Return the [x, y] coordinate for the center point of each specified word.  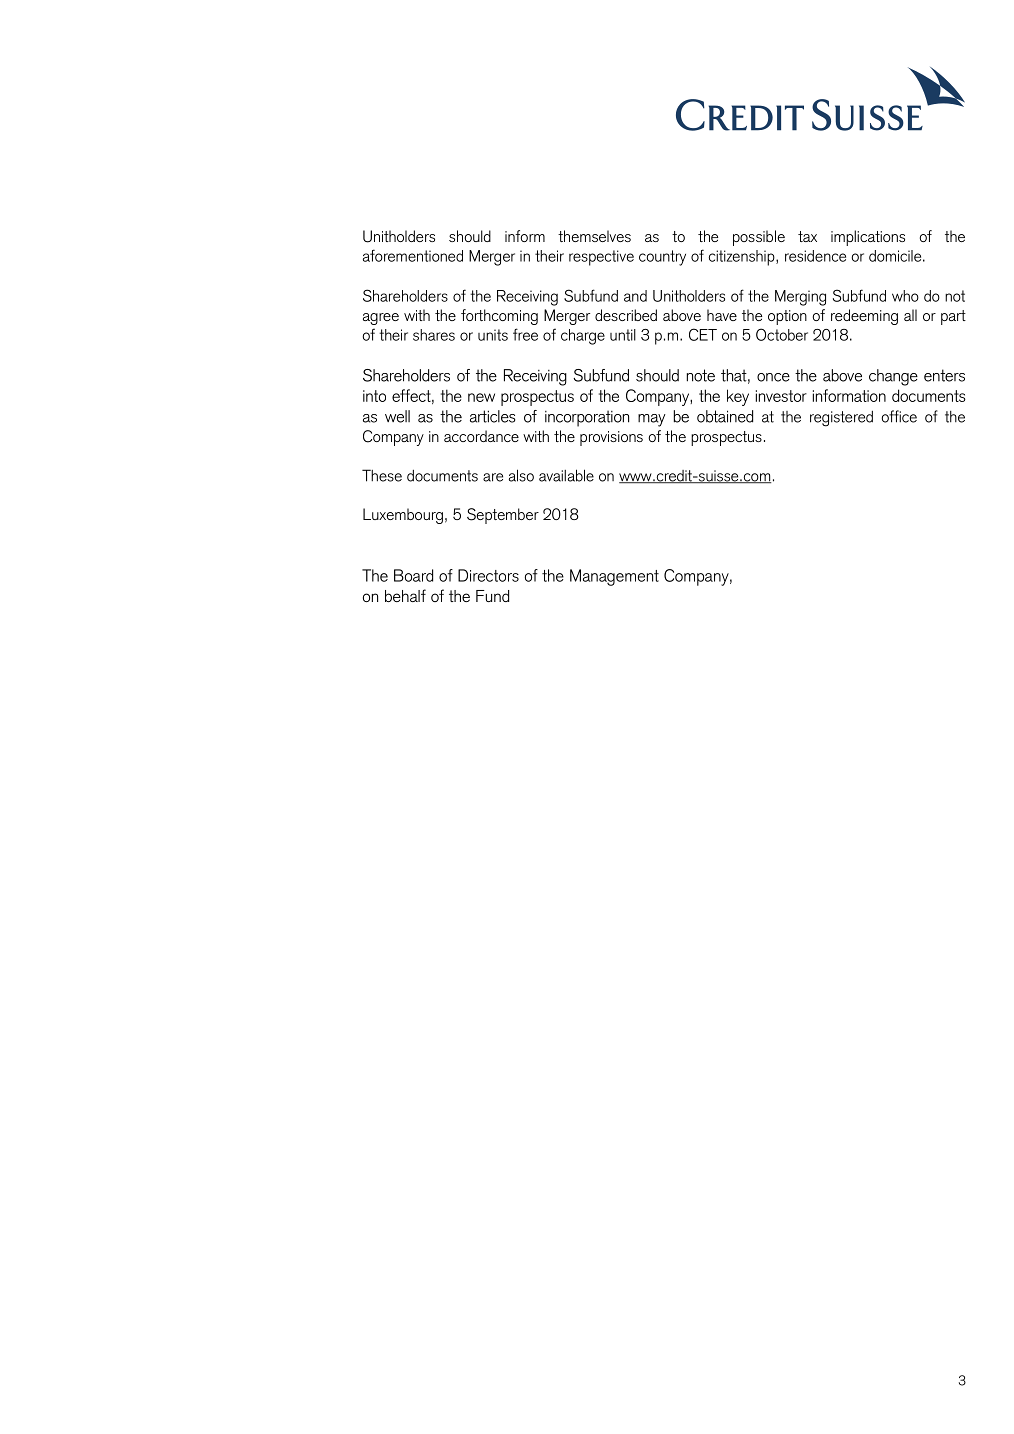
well [397, 416]
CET [703, 334]
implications [868, 238]
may [652, 420]
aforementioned [413, 255]
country [662, 258]
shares [434, 335]
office [899, 416]
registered [841, 419]
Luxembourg [403, 516]
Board [413, 575]
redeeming [864, 317]
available [566, 475]
